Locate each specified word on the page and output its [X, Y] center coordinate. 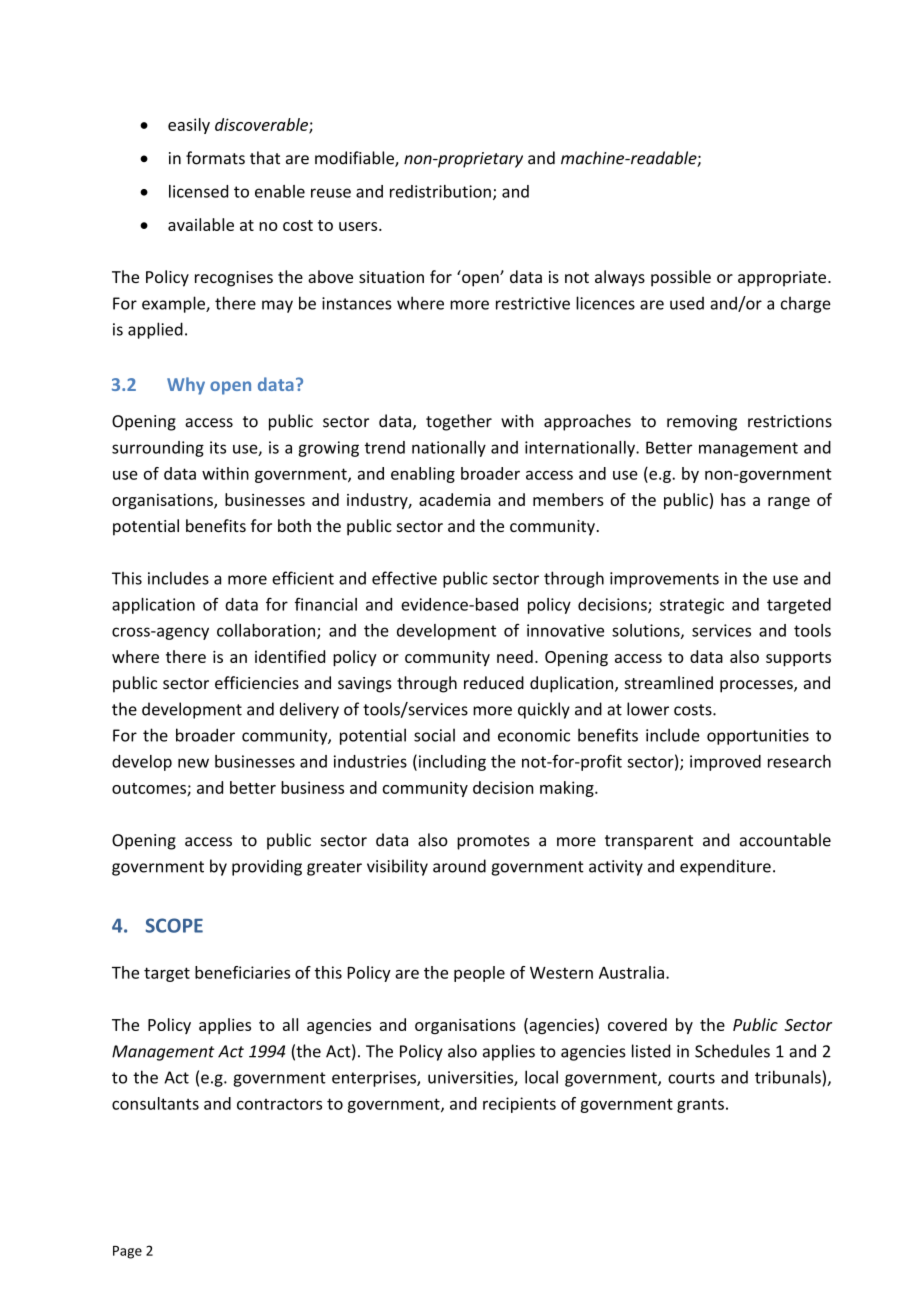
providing [267, 867]
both [294, 525]
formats [215, 158]
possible [681, 278]
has [733, 499]
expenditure [725, 867]
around [459, 866]
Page [127, 1252]
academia [454, 499]
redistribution [440, 191]
